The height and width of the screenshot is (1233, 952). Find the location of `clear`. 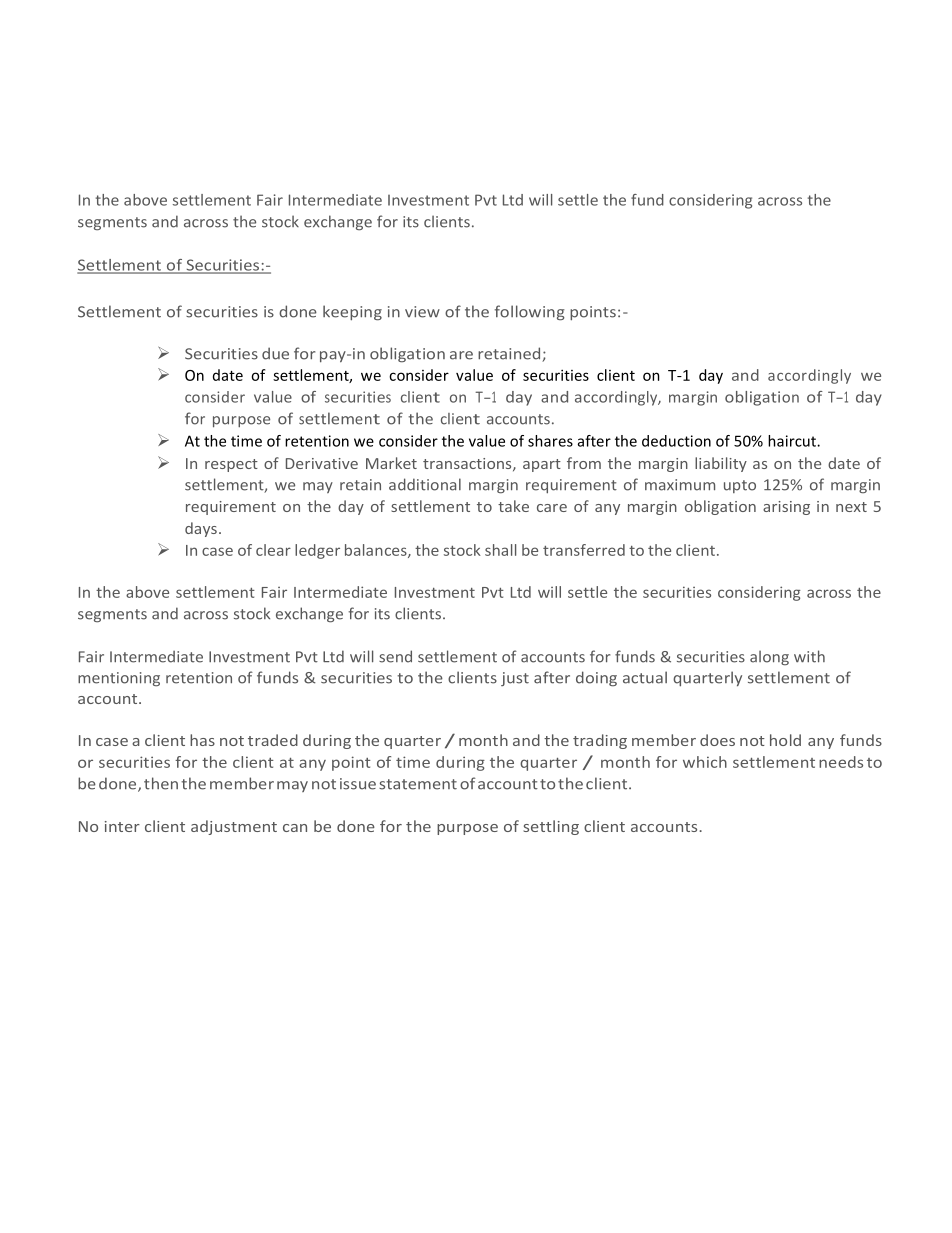

clear is located at coordinates (273, 550).
